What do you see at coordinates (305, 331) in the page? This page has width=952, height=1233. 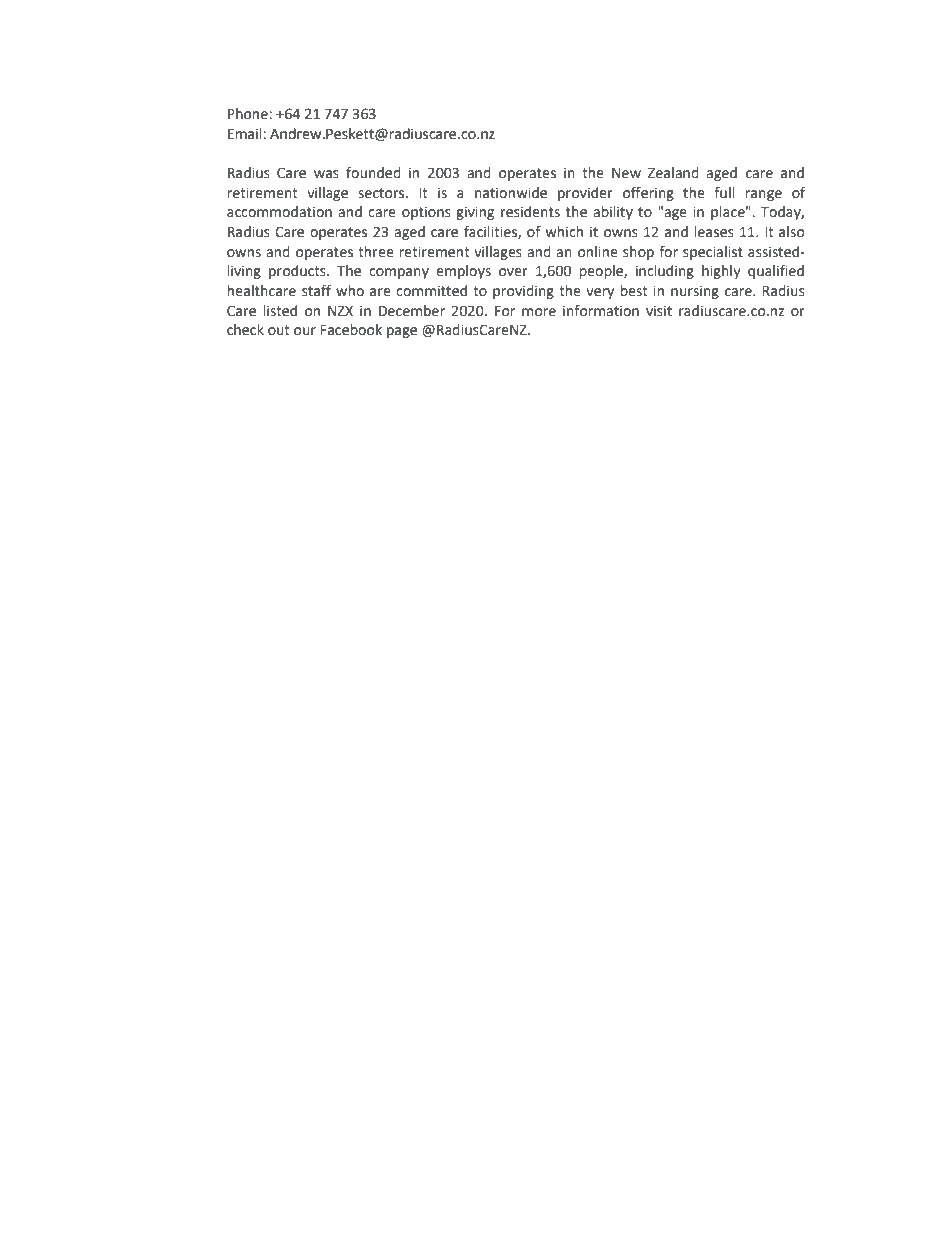 I see `our` at bounding box center [305, 331].
